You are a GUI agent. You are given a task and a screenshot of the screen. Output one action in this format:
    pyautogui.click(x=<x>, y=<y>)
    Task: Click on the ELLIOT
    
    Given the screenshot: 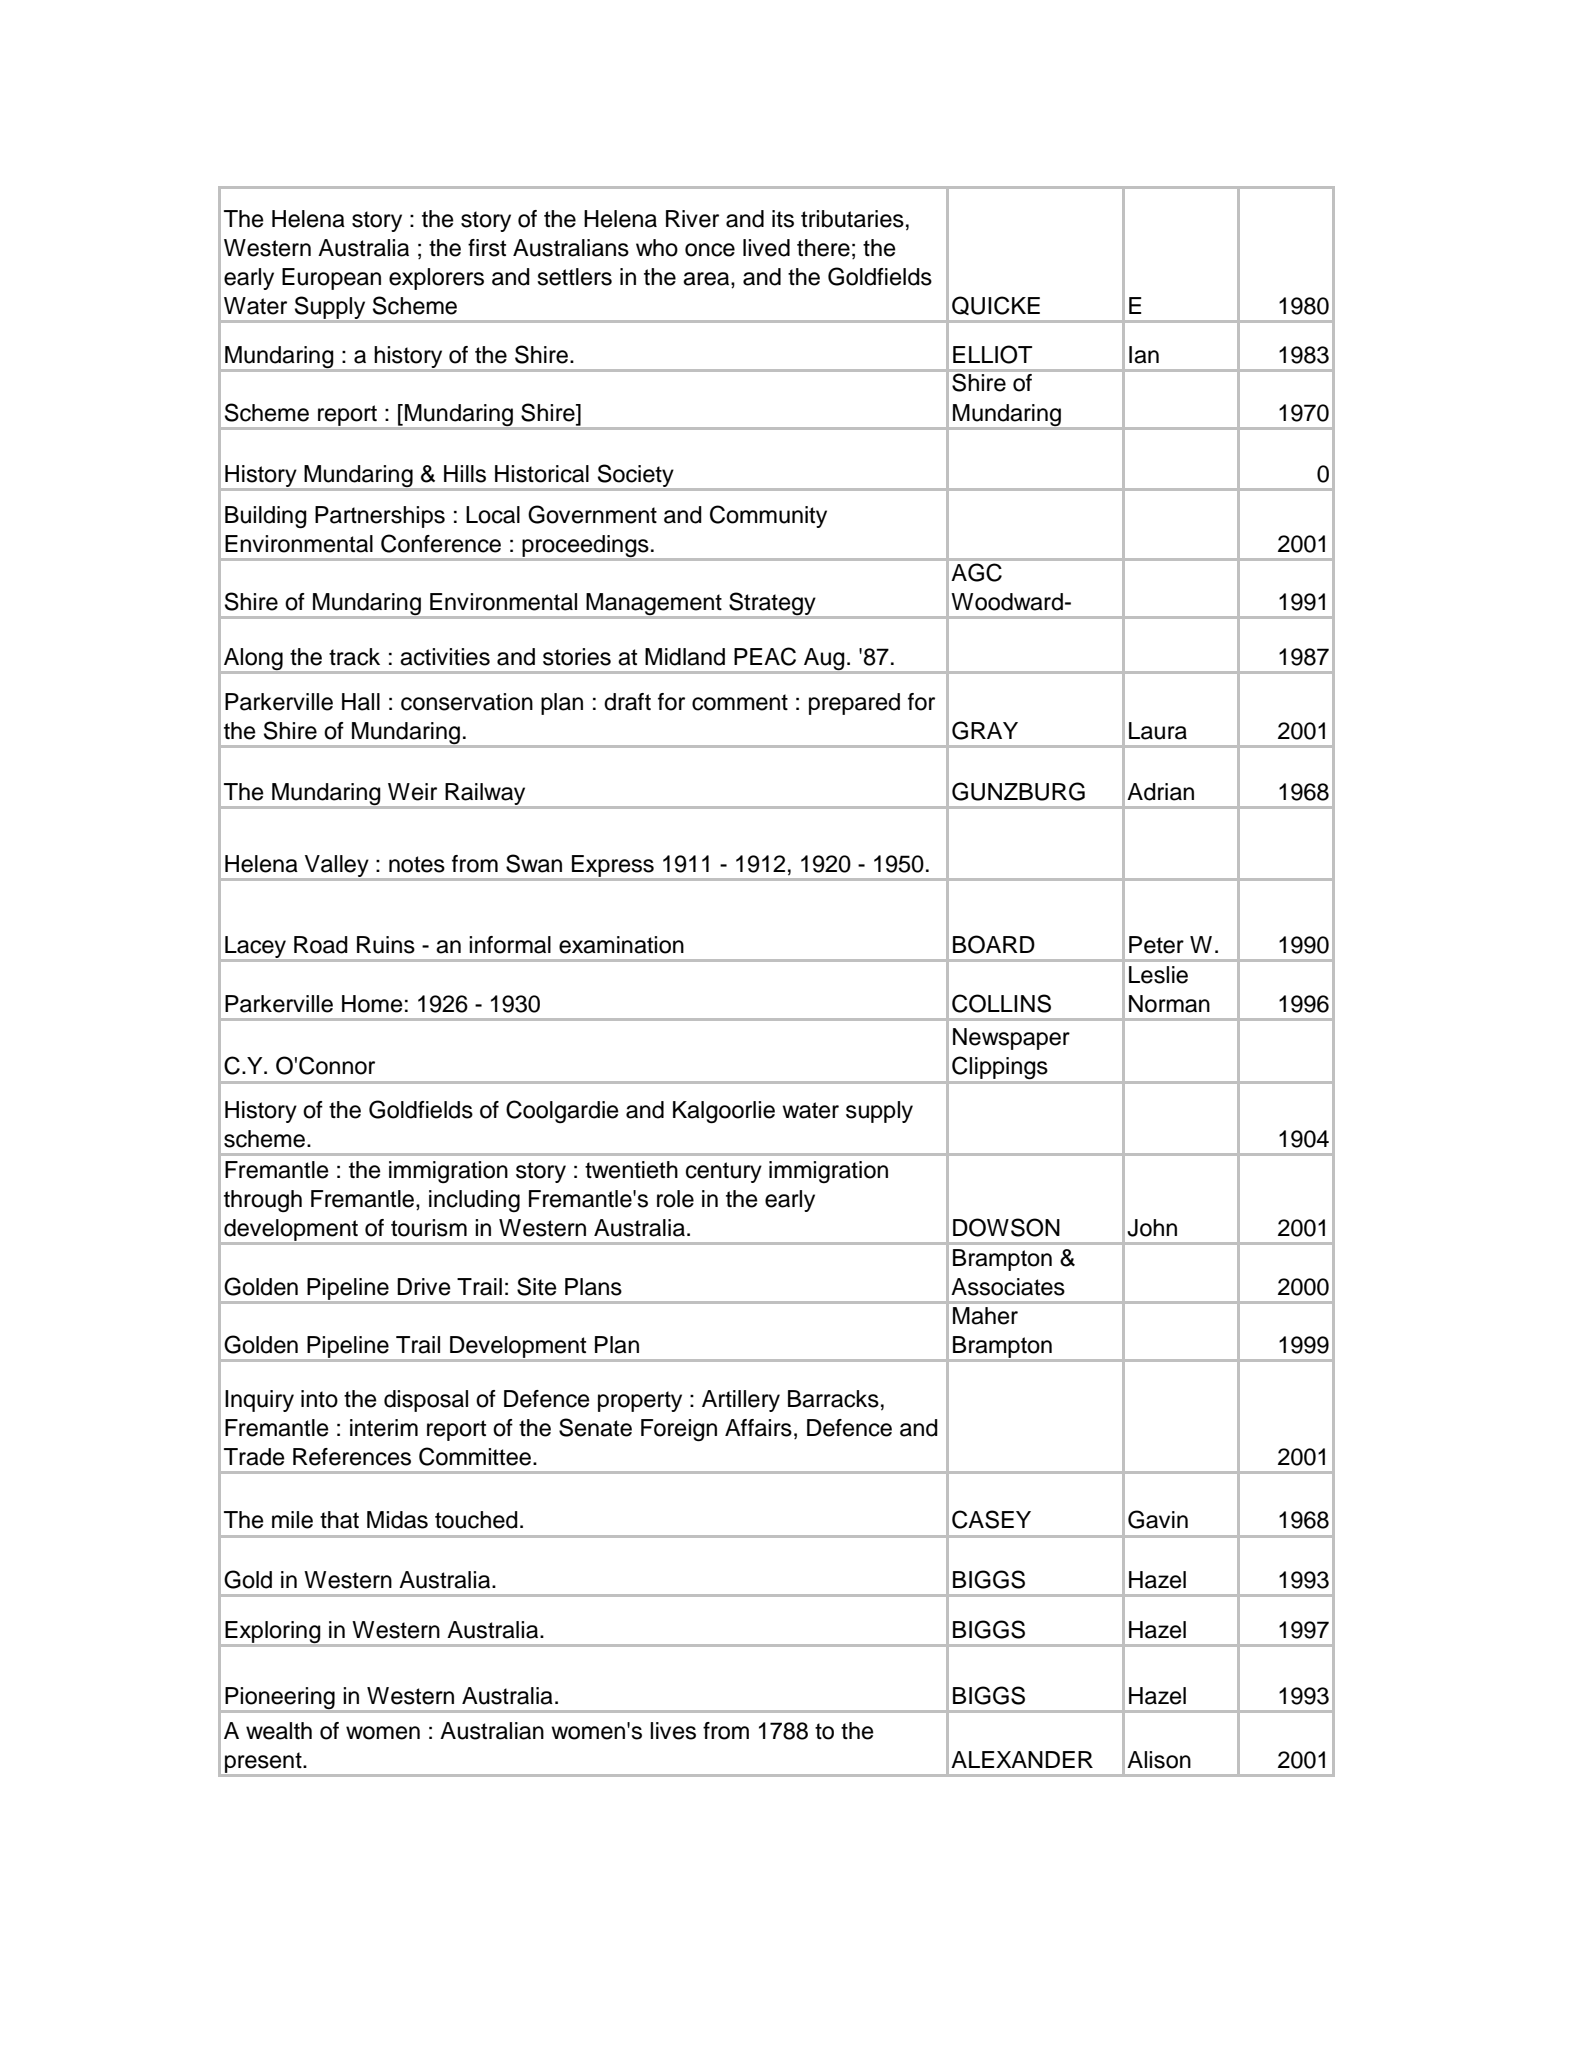 What is the action you would take?
    pyautogui.click(x=992, y=354)
